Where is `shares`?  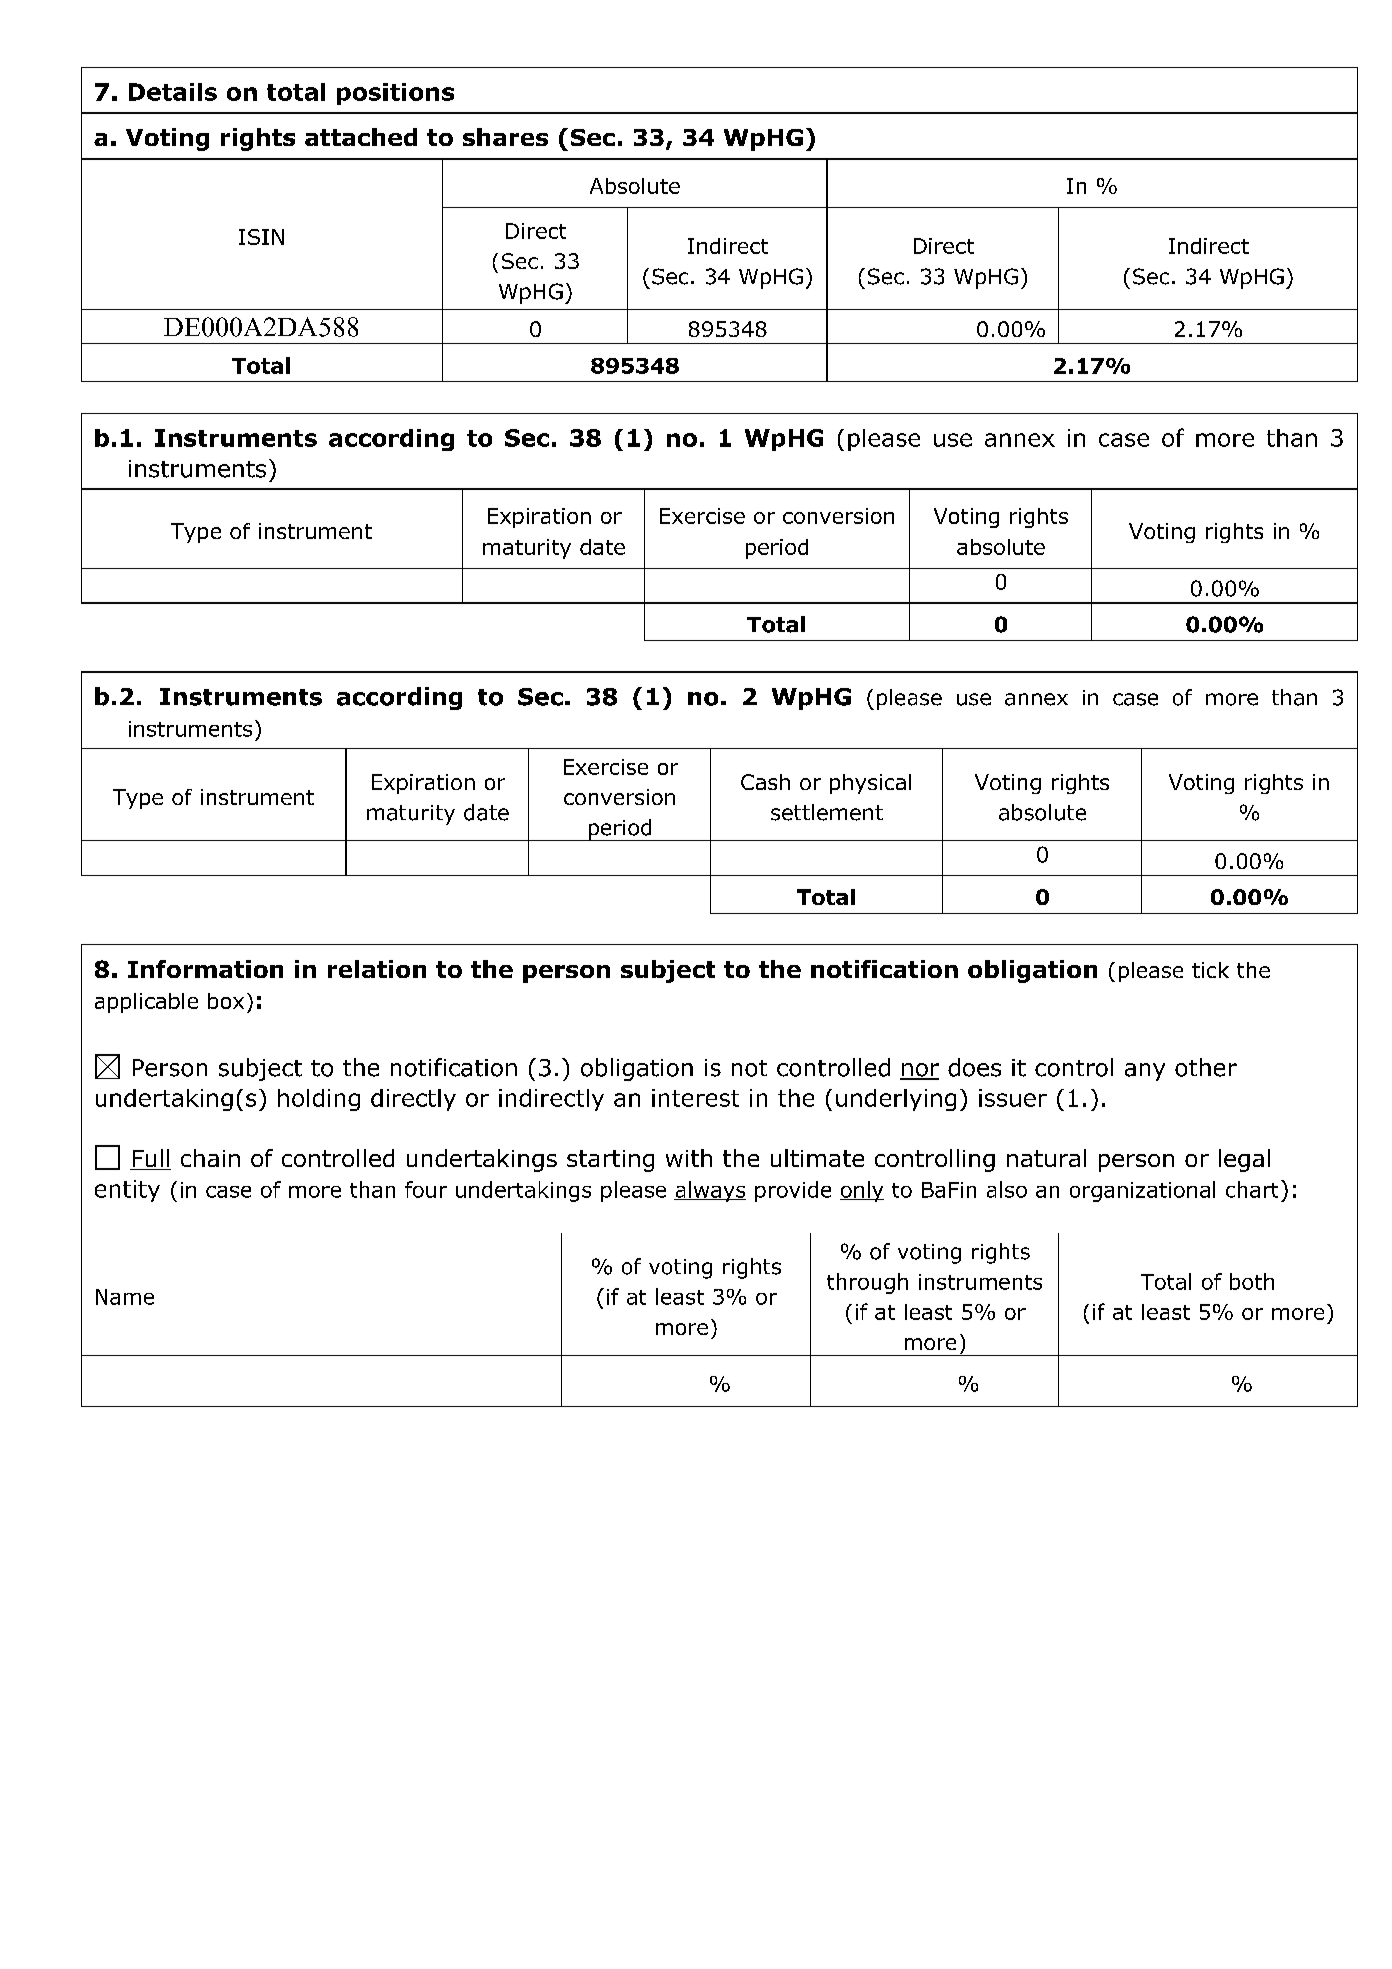 shares is located at coordinates (505, 137).
